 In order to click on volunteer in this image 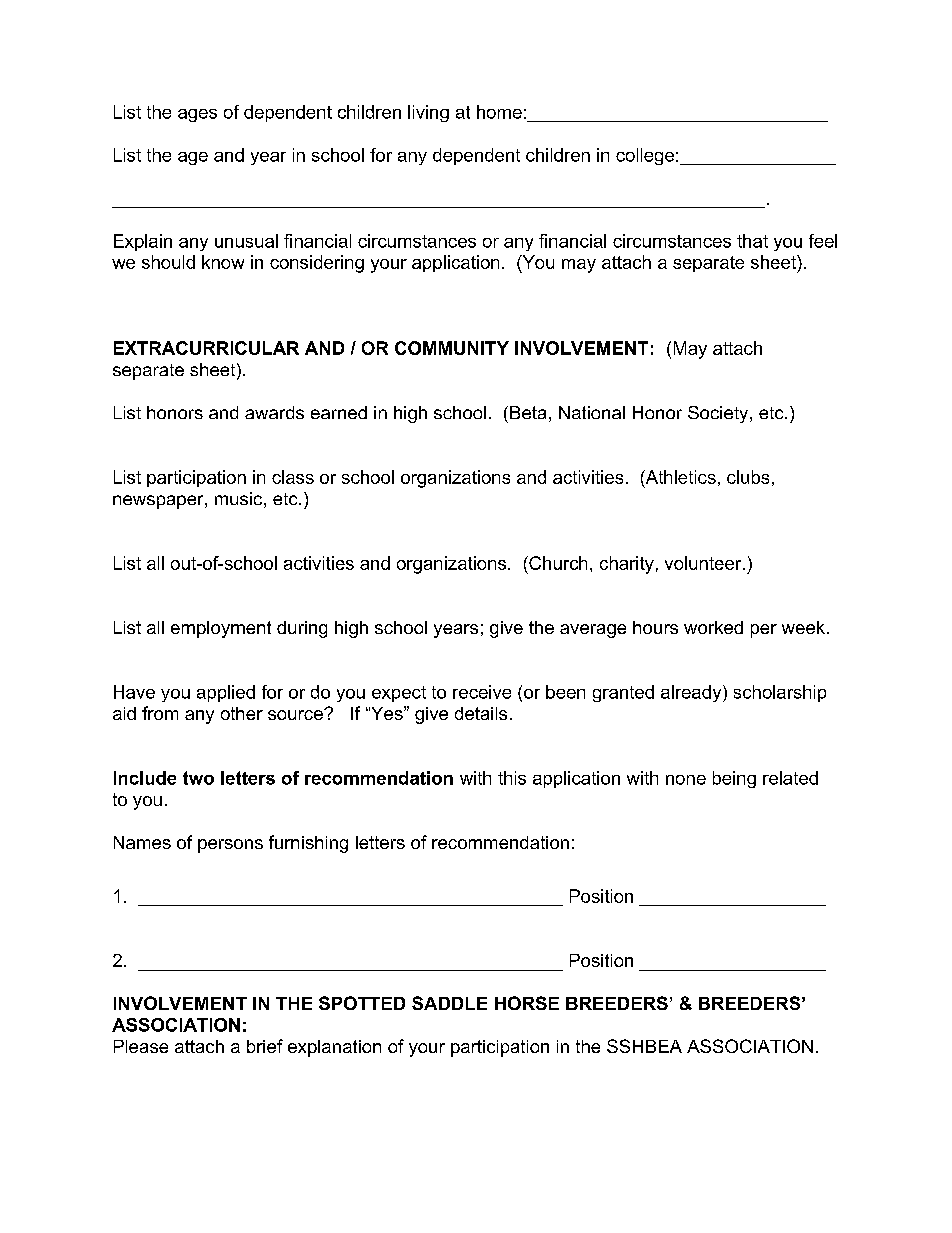, I will do `click(704, 563)`.
